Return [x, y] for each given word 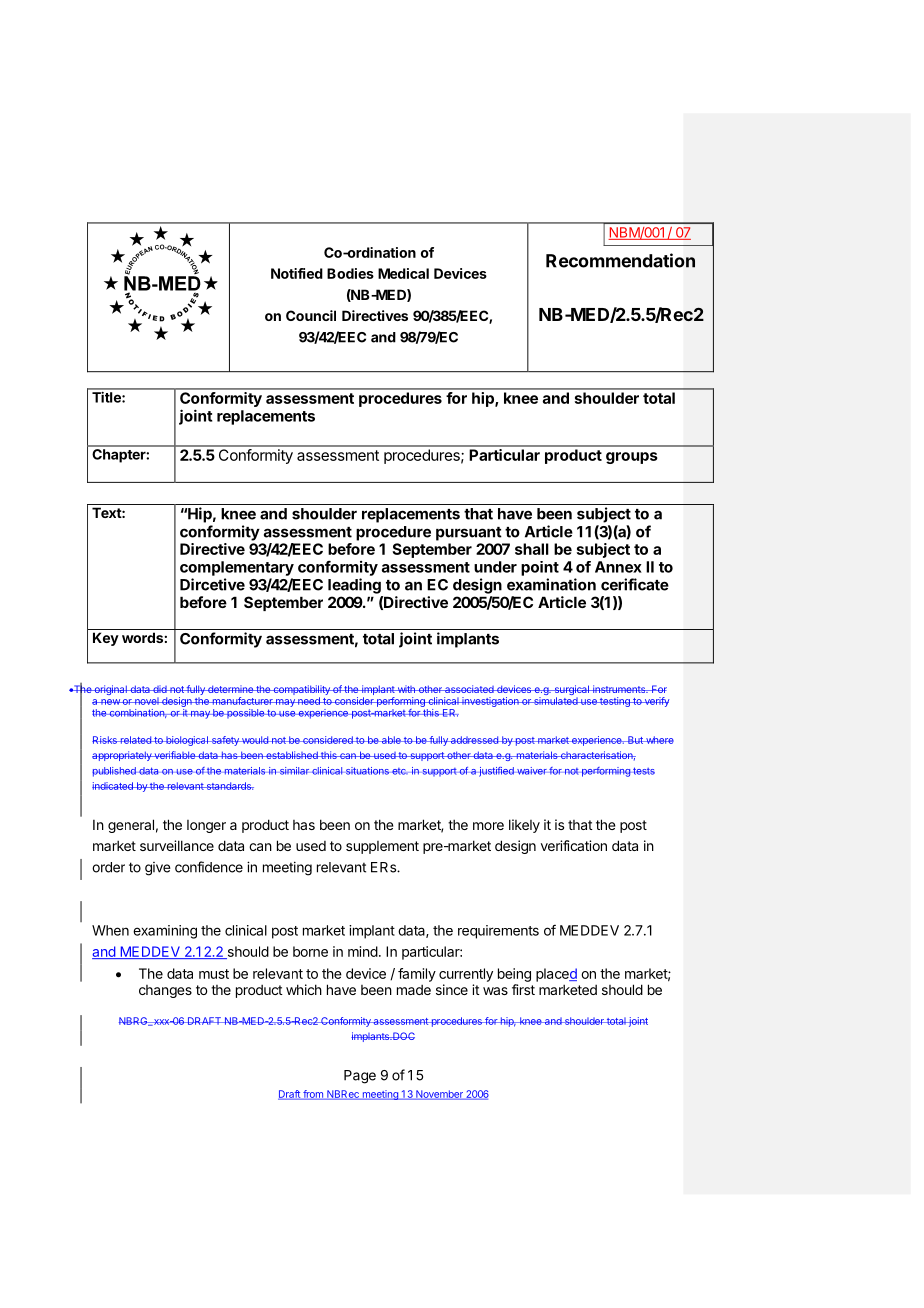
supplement [382, 847]
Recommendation [620, 260]
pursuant [469, 534]
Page [360, 1077]
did [160, 689]
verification [574, 845]
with [406, 689]
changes [165, 991]
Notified [297, 273]
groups [632, 458]
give [158, 869]
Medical [403, 273]
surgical [571, 691]
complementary [237, 568]
